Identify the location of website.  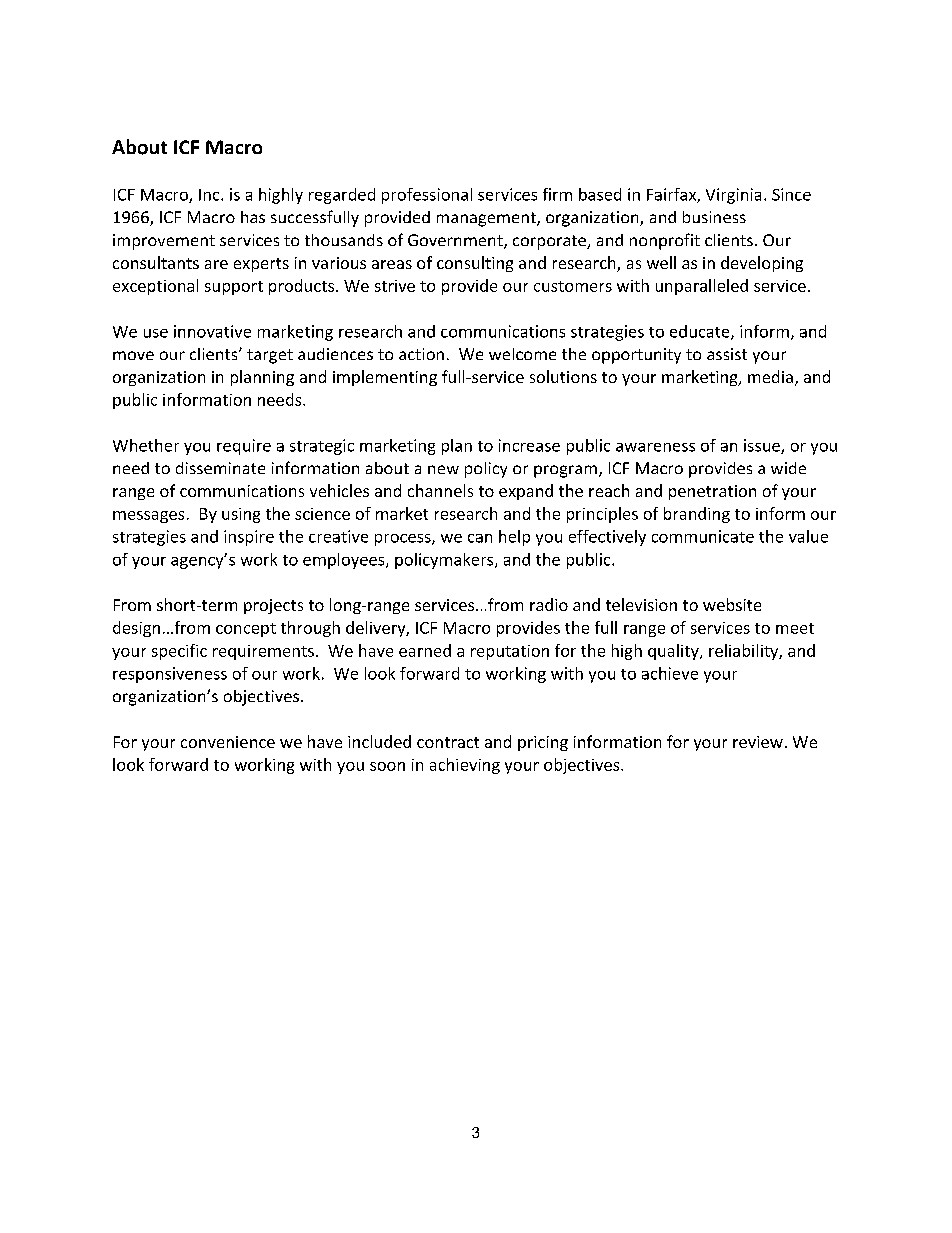
(732, 604).
